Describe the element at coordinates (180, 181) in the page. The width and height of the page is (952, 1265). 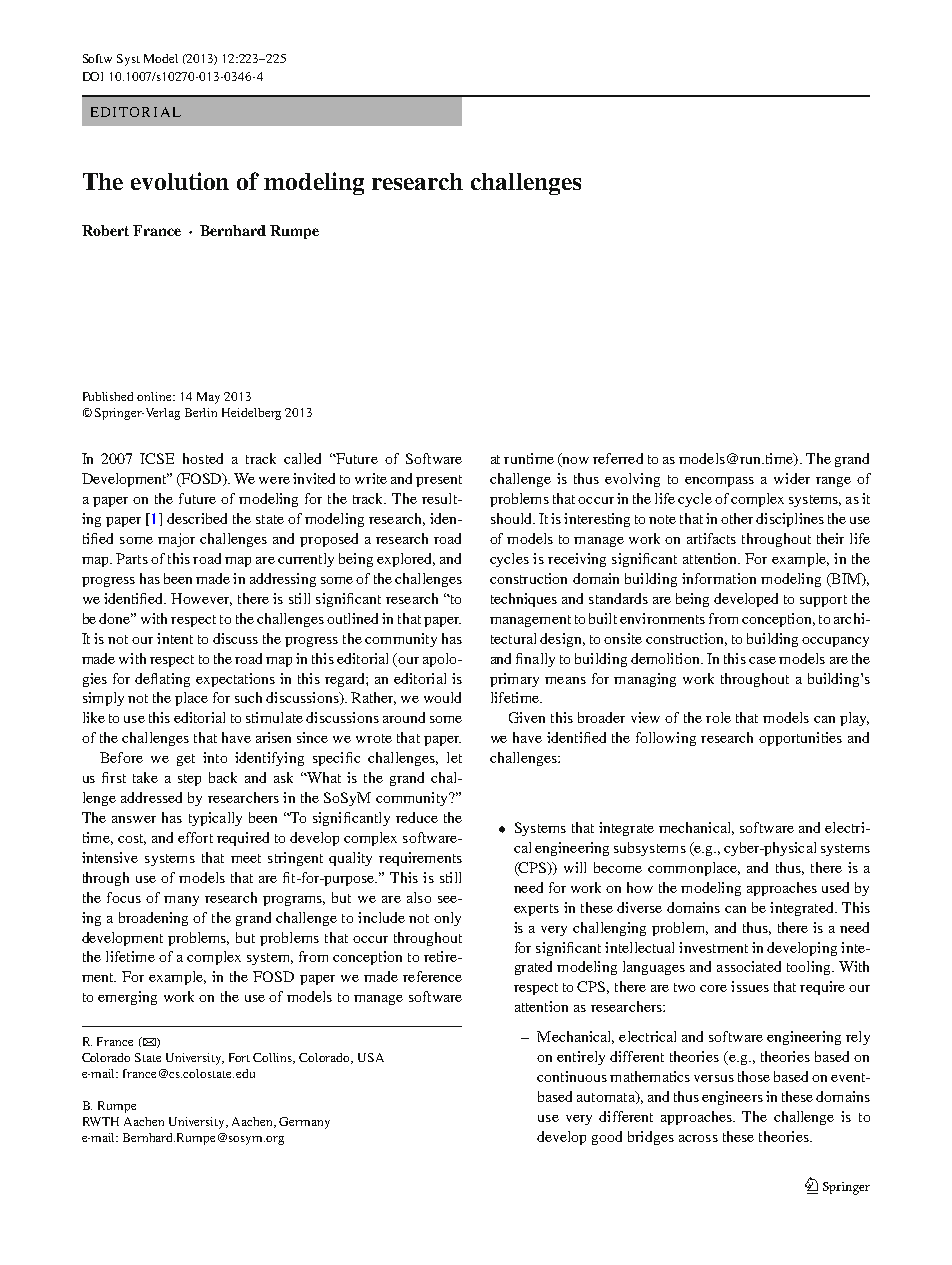
I see `evolution` at that location.
